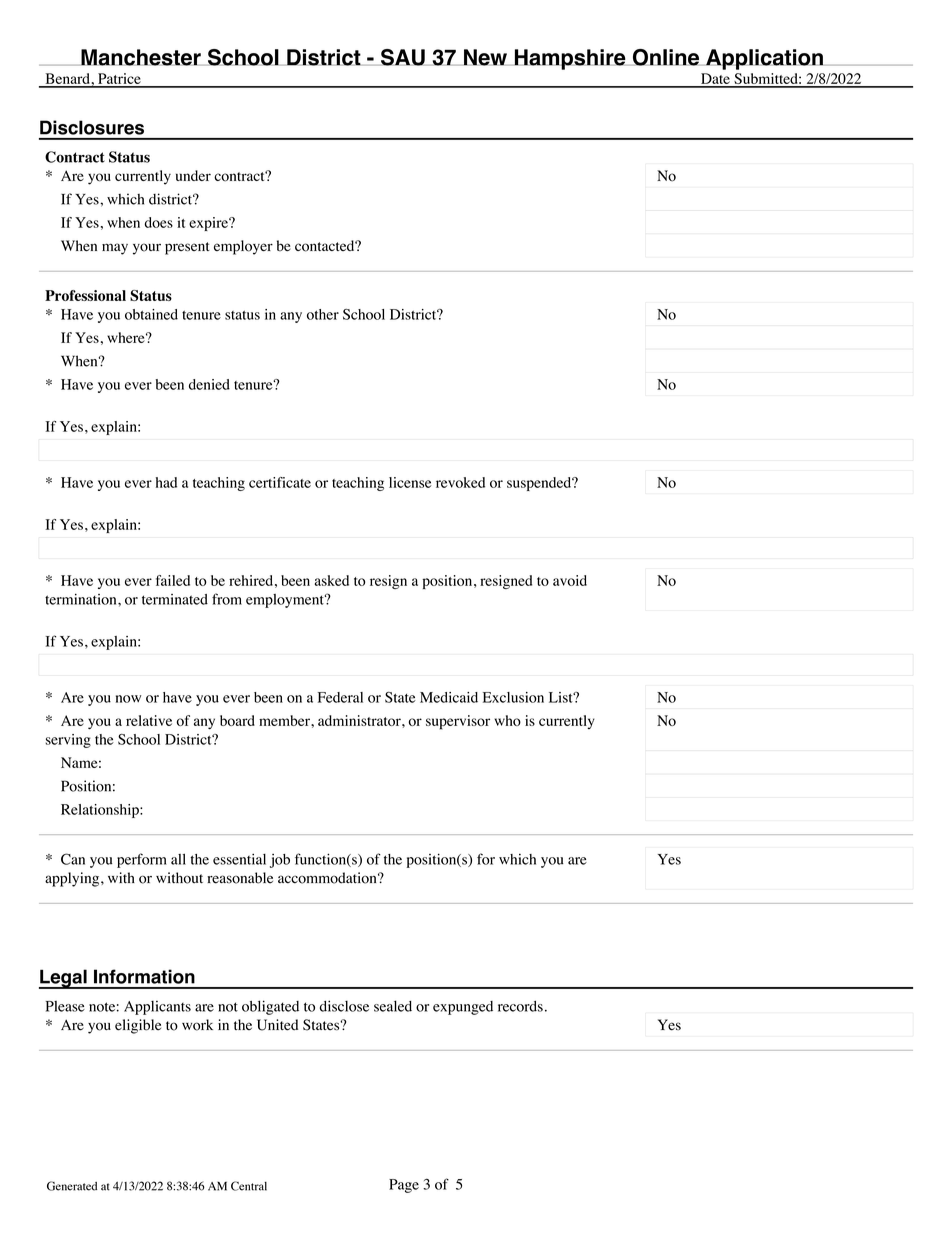  What do you see at coordinates (141, 57) in the screenshot?
I see `Manchester` at bounding box center [141, 57].
